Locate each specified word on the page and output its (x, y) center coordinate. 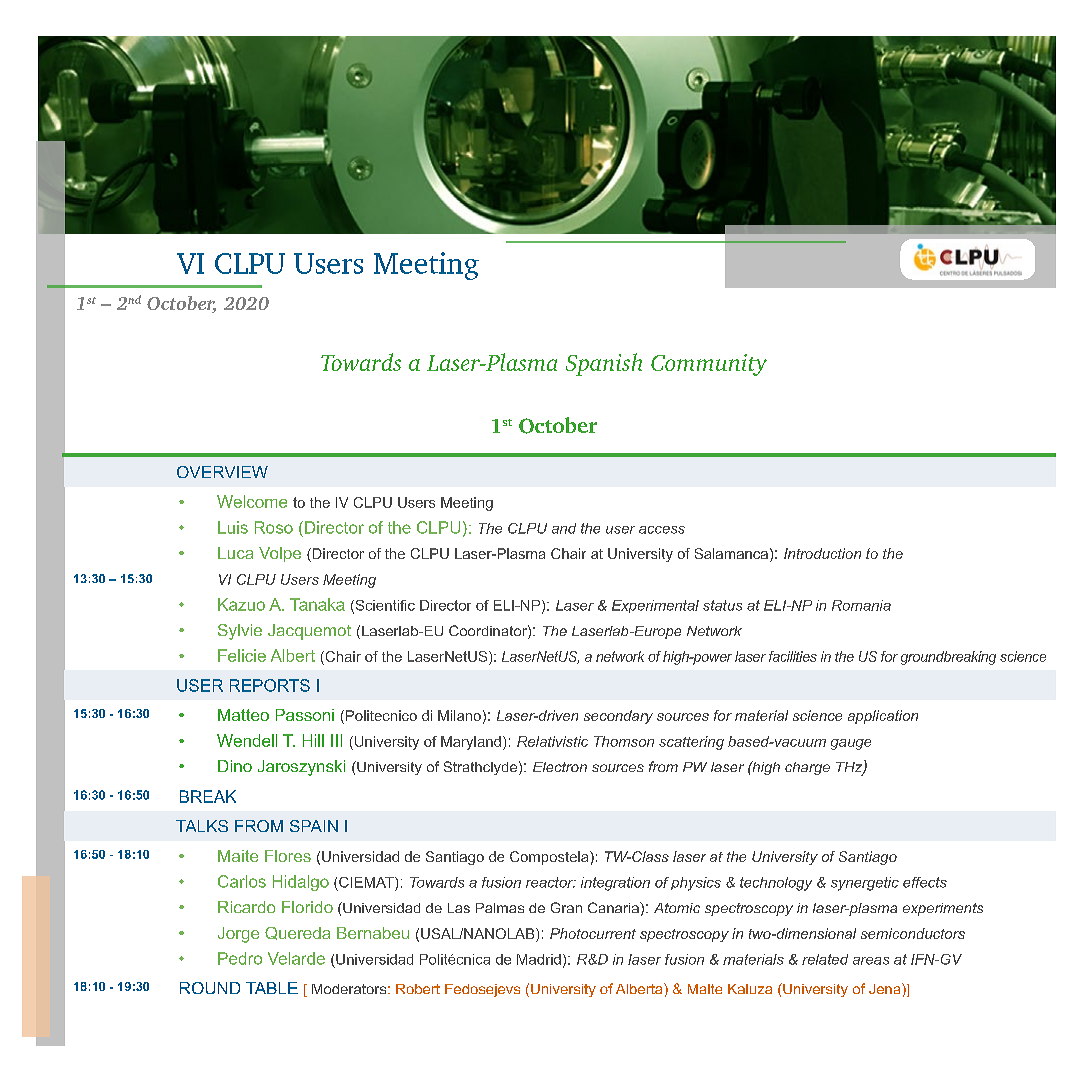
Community (709, 365)
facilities (793, 656)
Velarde (296, 958)
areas (871, 961)
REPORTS (270, 685)
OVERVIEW (222, 472)
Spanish (604, 364)
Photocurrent (593, 933)
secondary (618, 717)
